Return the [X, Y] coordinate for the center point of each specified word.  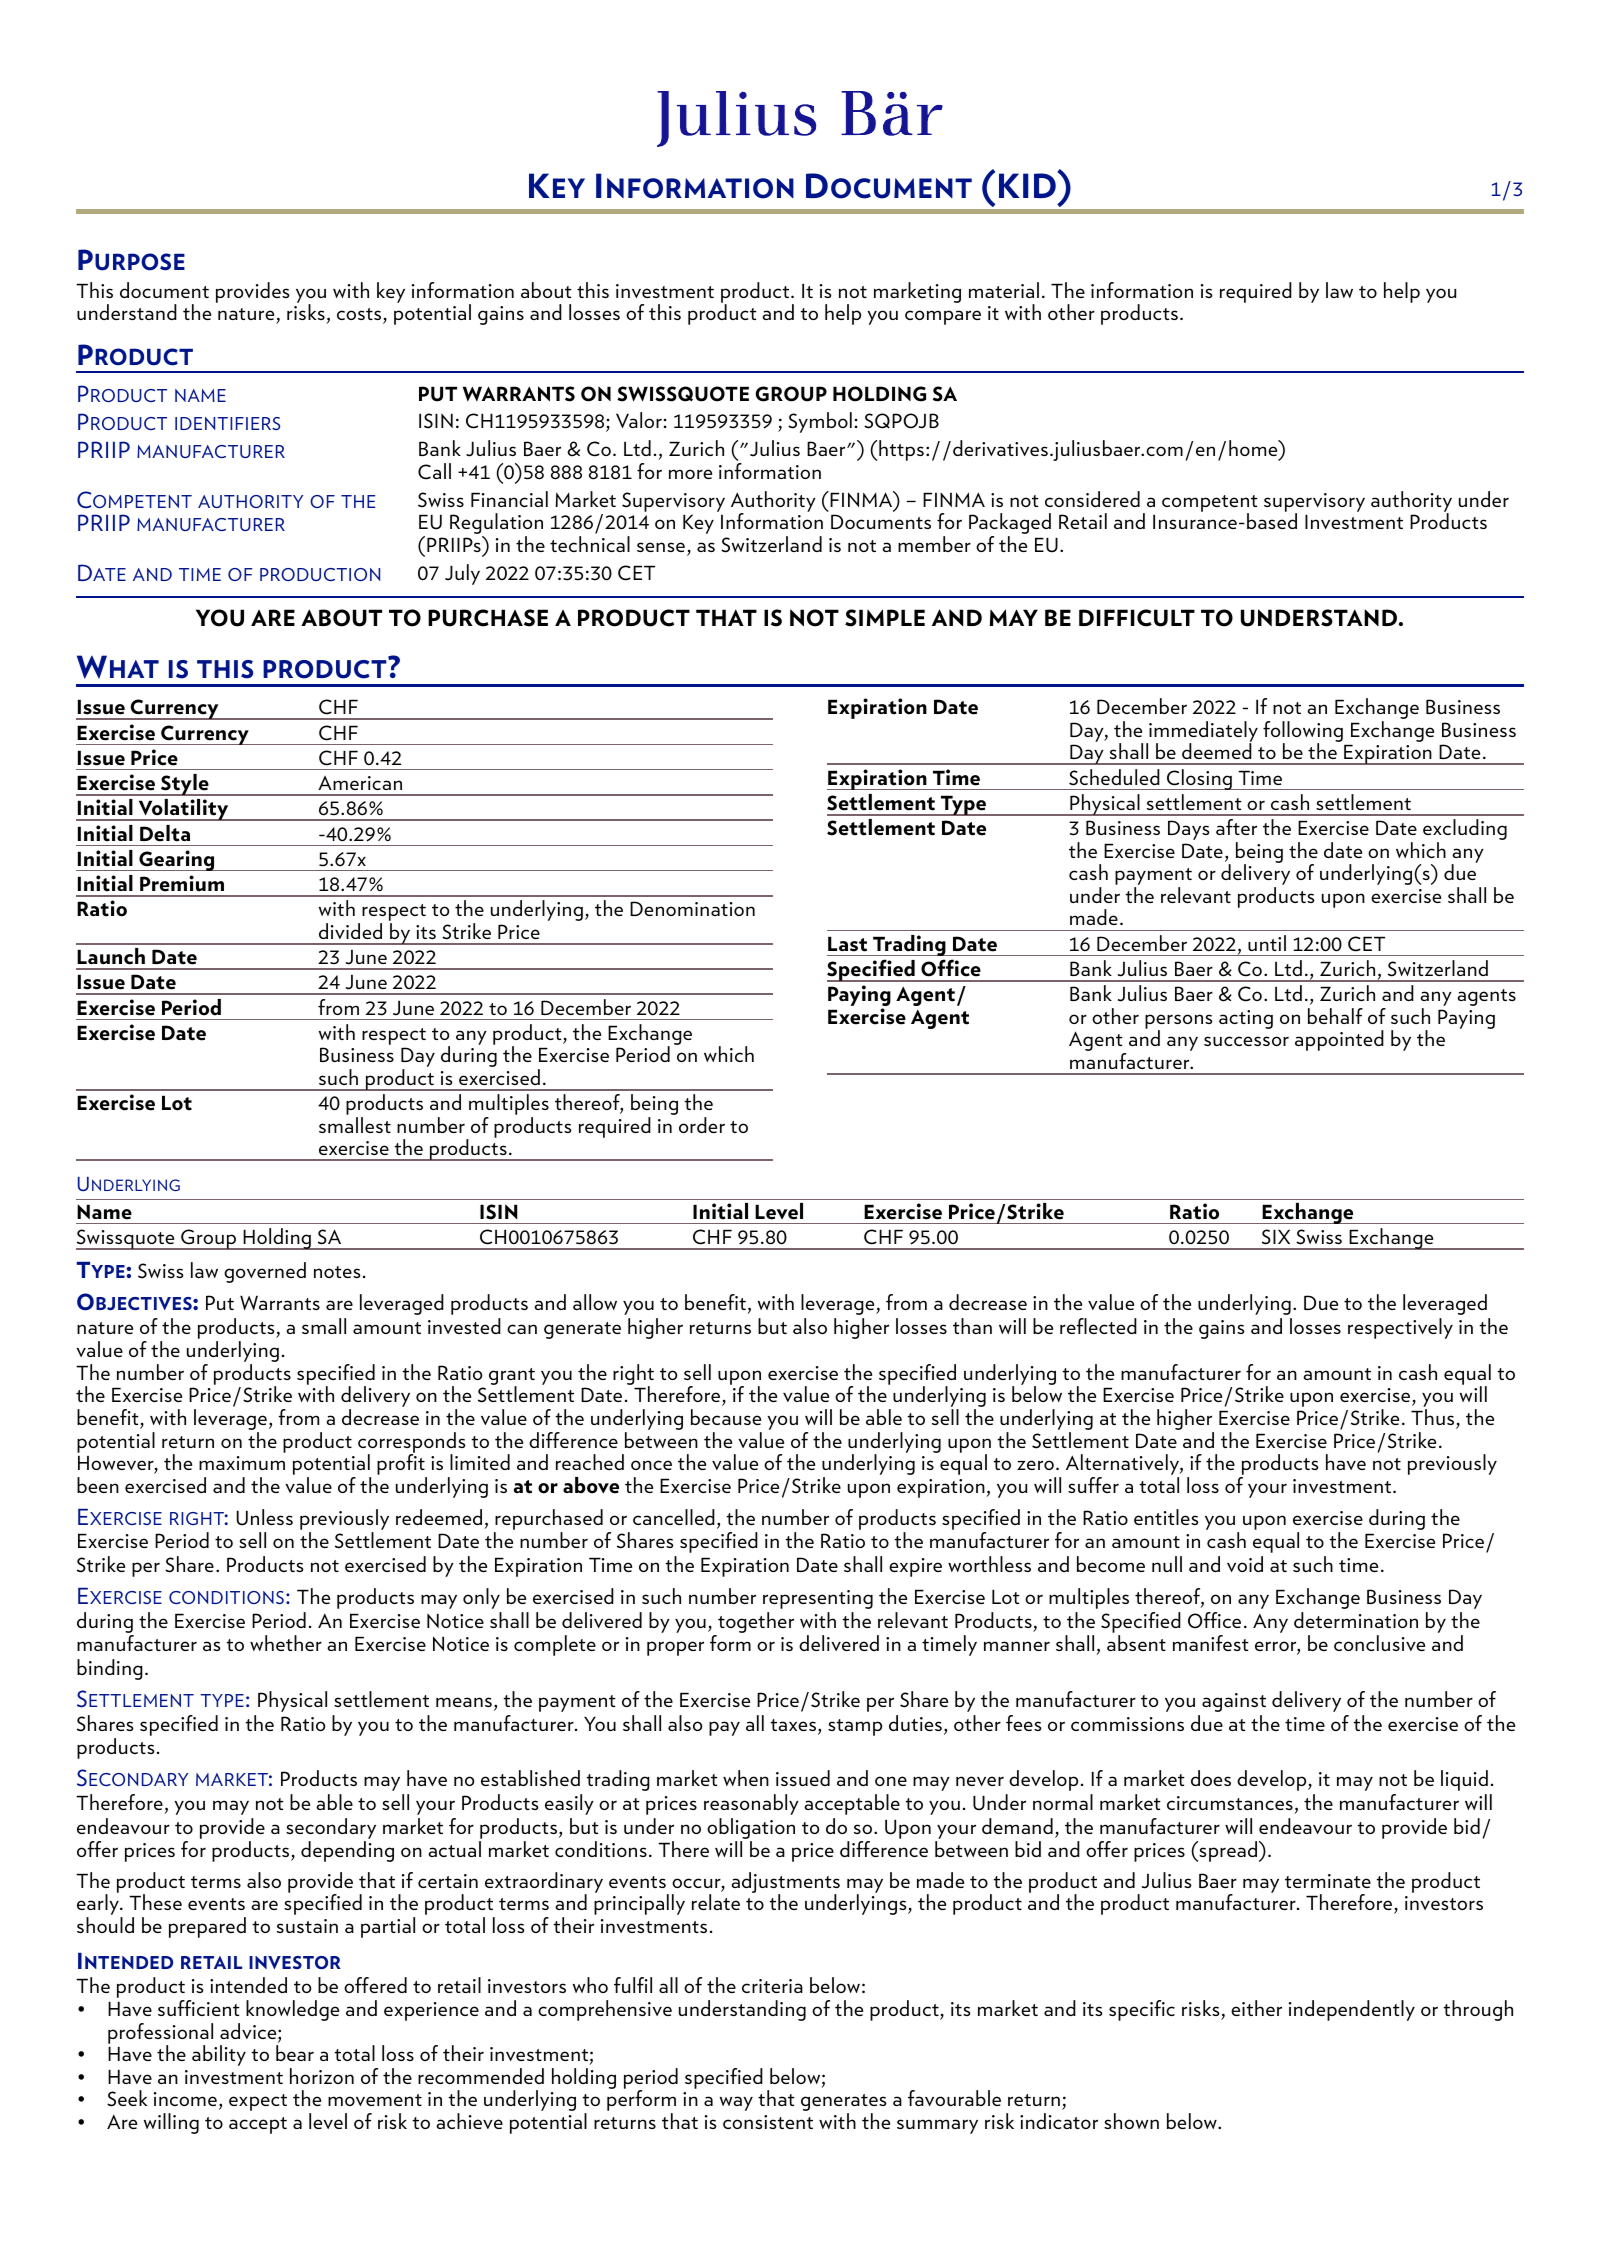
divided [350, 931]
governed [265, 1272]
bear [295, 2053]
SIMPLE [885, 618]
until [1267, 943]
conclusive [1379, 1643]
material [1004, 290]
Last [847, 944]
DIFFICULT [1137, 618]
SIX [1276, 1237]
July [462, 574]
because [726, 1417]
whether [286, 1643]
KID [1029, 184]
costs [360, 315]
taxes [793, 1725]
